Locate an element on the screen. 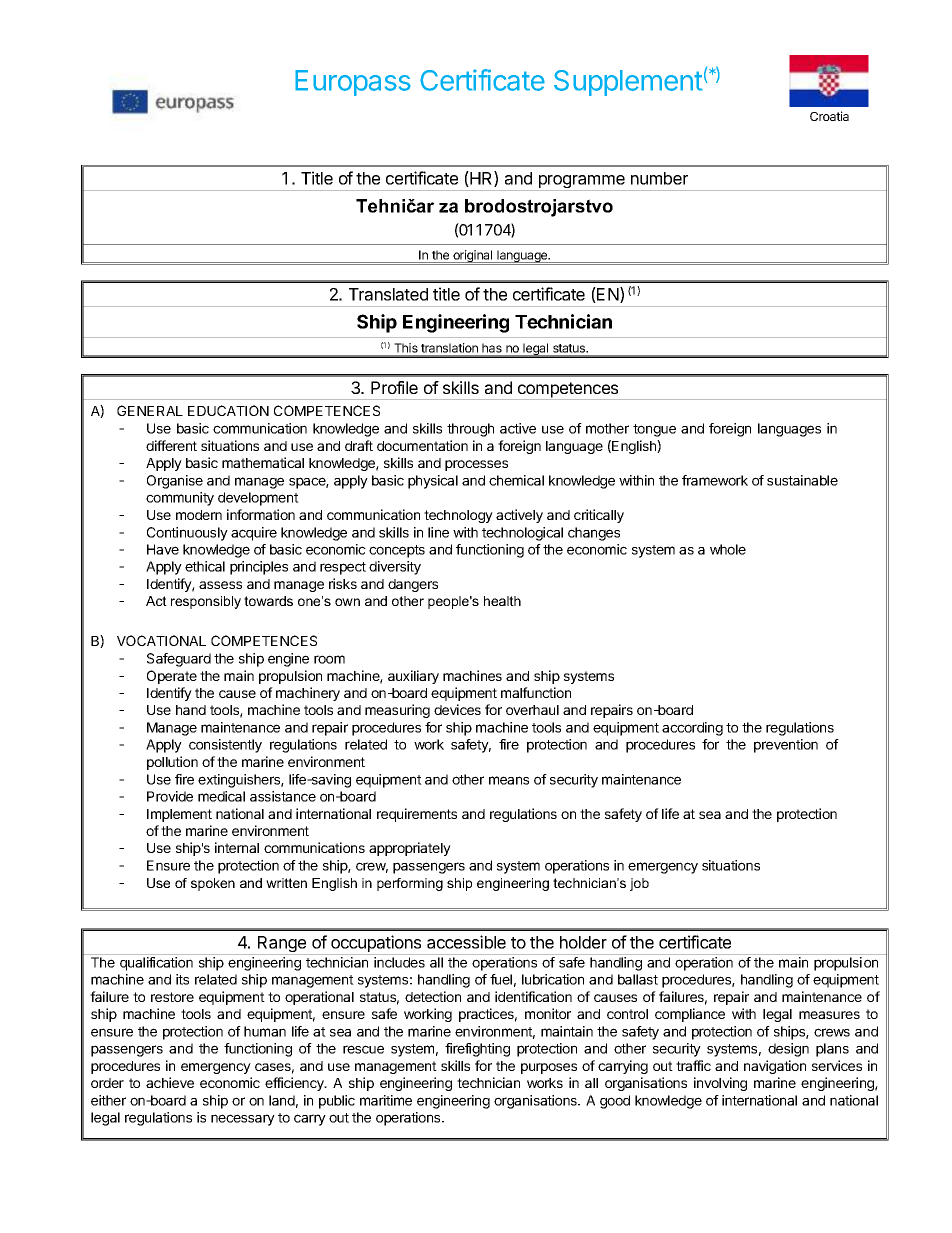 Image resolution: width=952 pixels, height=1233 pixels. purposes is located at coordinates (549, 1068).
